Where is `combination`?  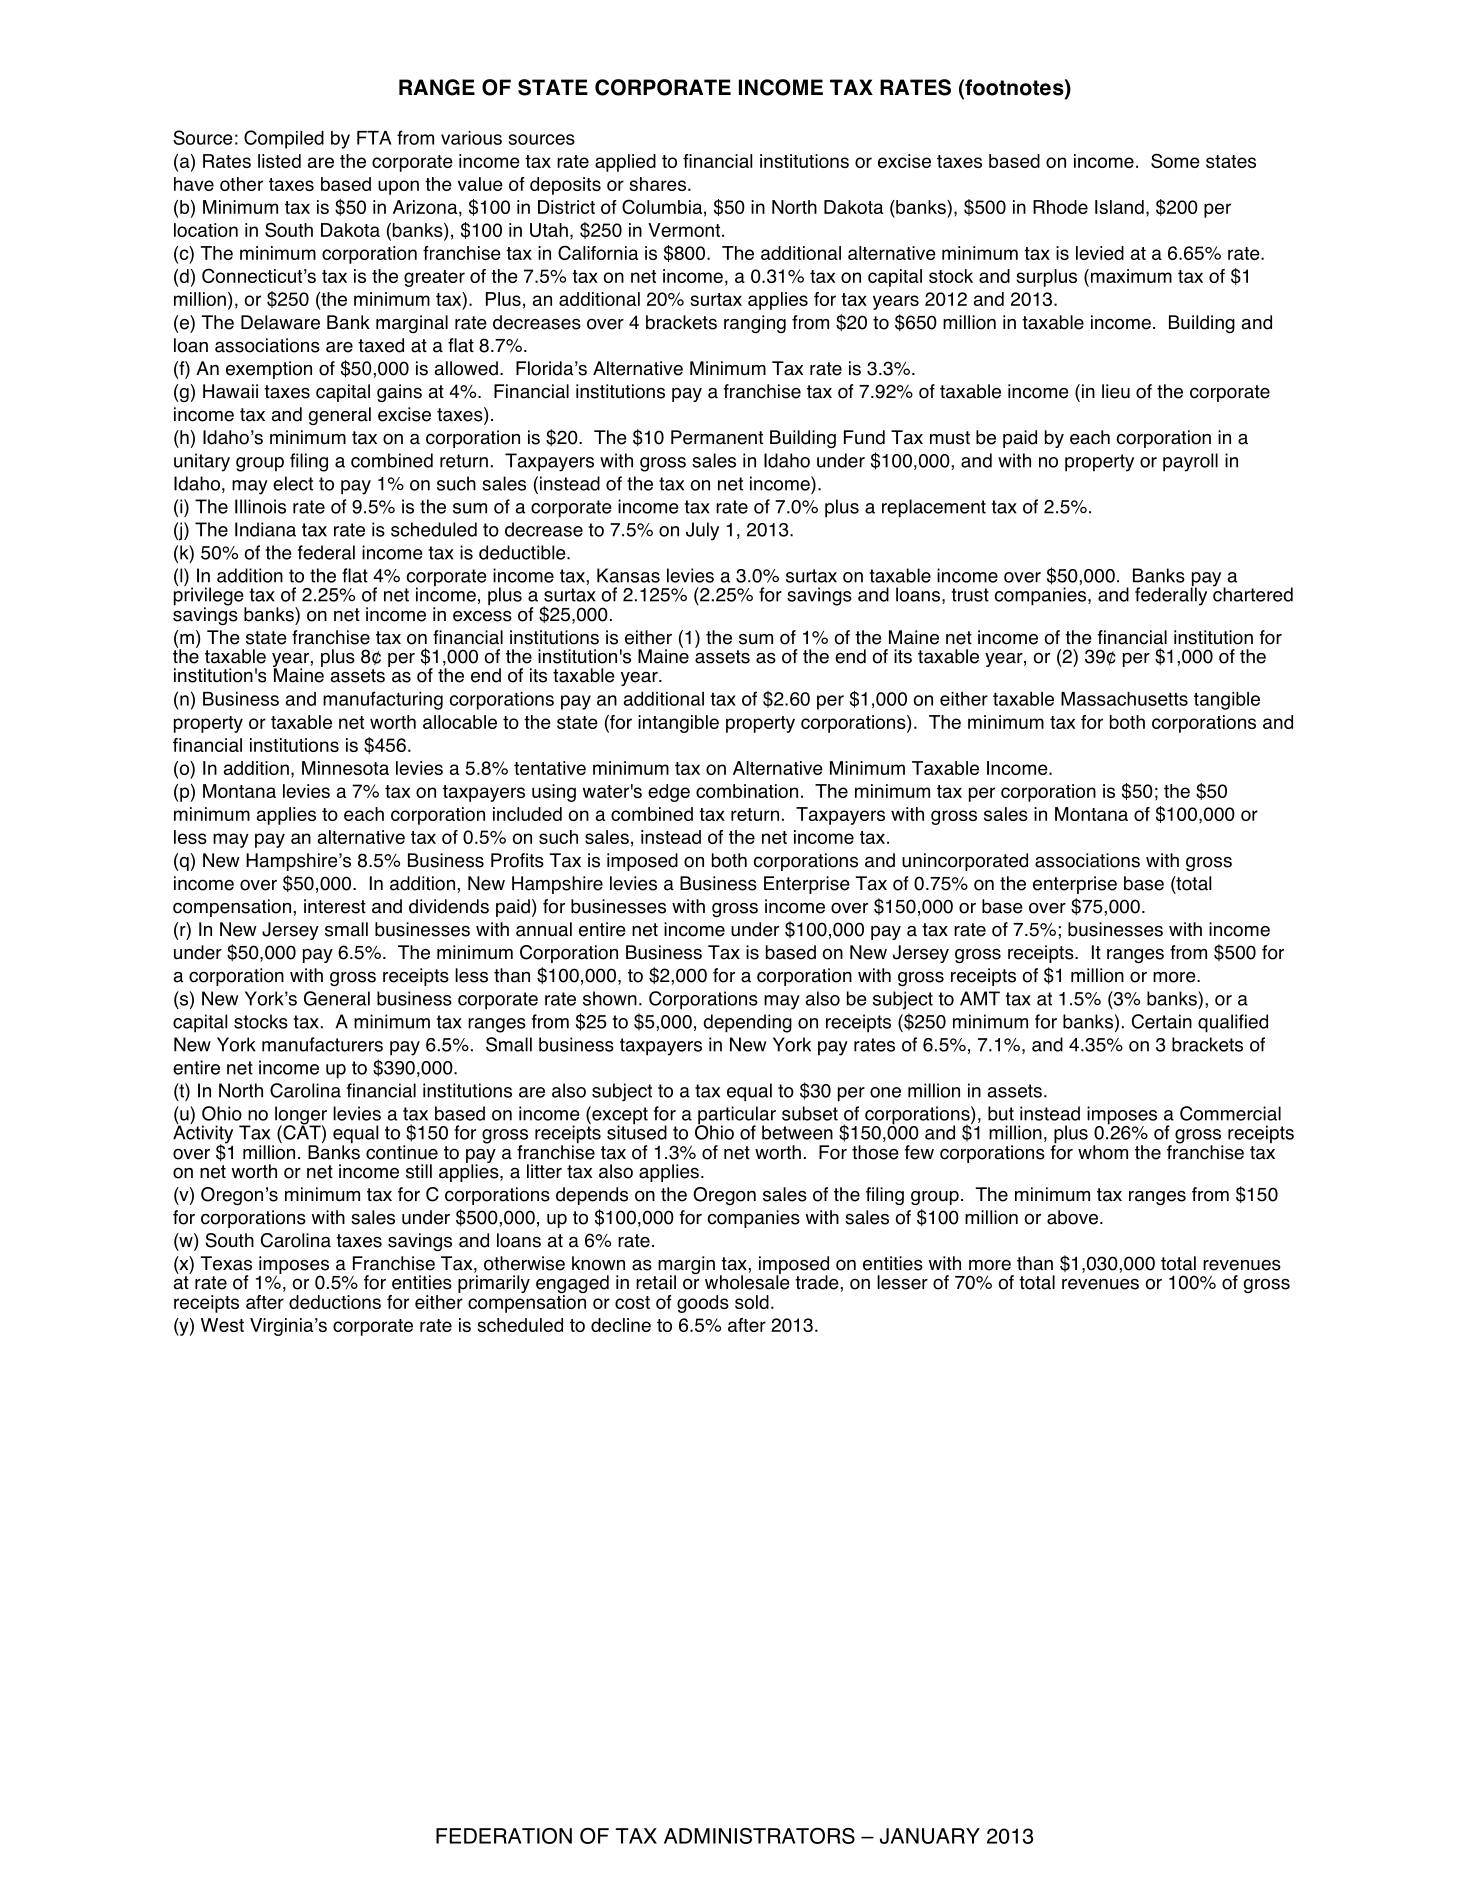 combination is located at coordinates (747, 791).
